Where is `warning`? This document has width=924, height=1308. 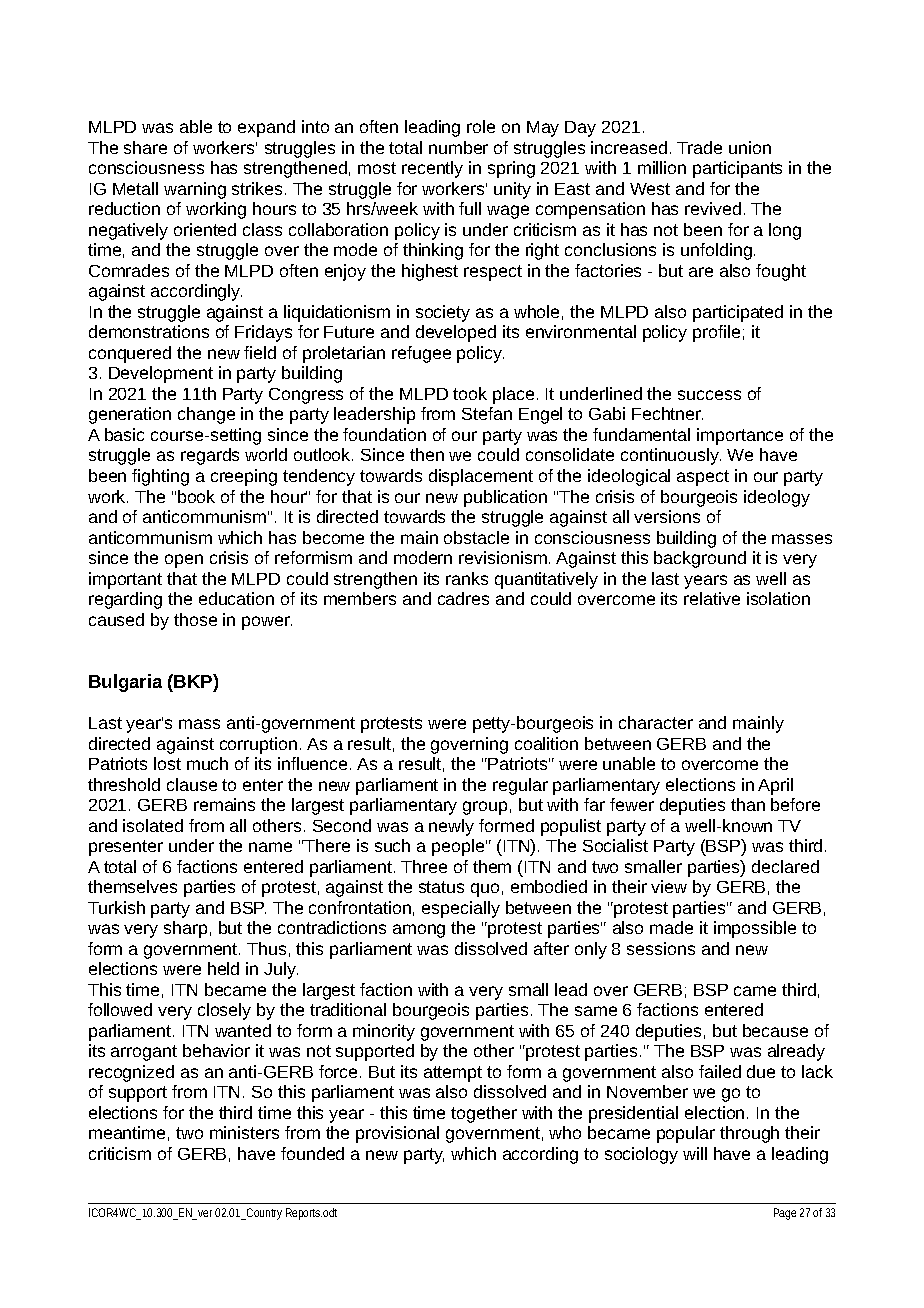 warning is located at coordinates (195, 190).
